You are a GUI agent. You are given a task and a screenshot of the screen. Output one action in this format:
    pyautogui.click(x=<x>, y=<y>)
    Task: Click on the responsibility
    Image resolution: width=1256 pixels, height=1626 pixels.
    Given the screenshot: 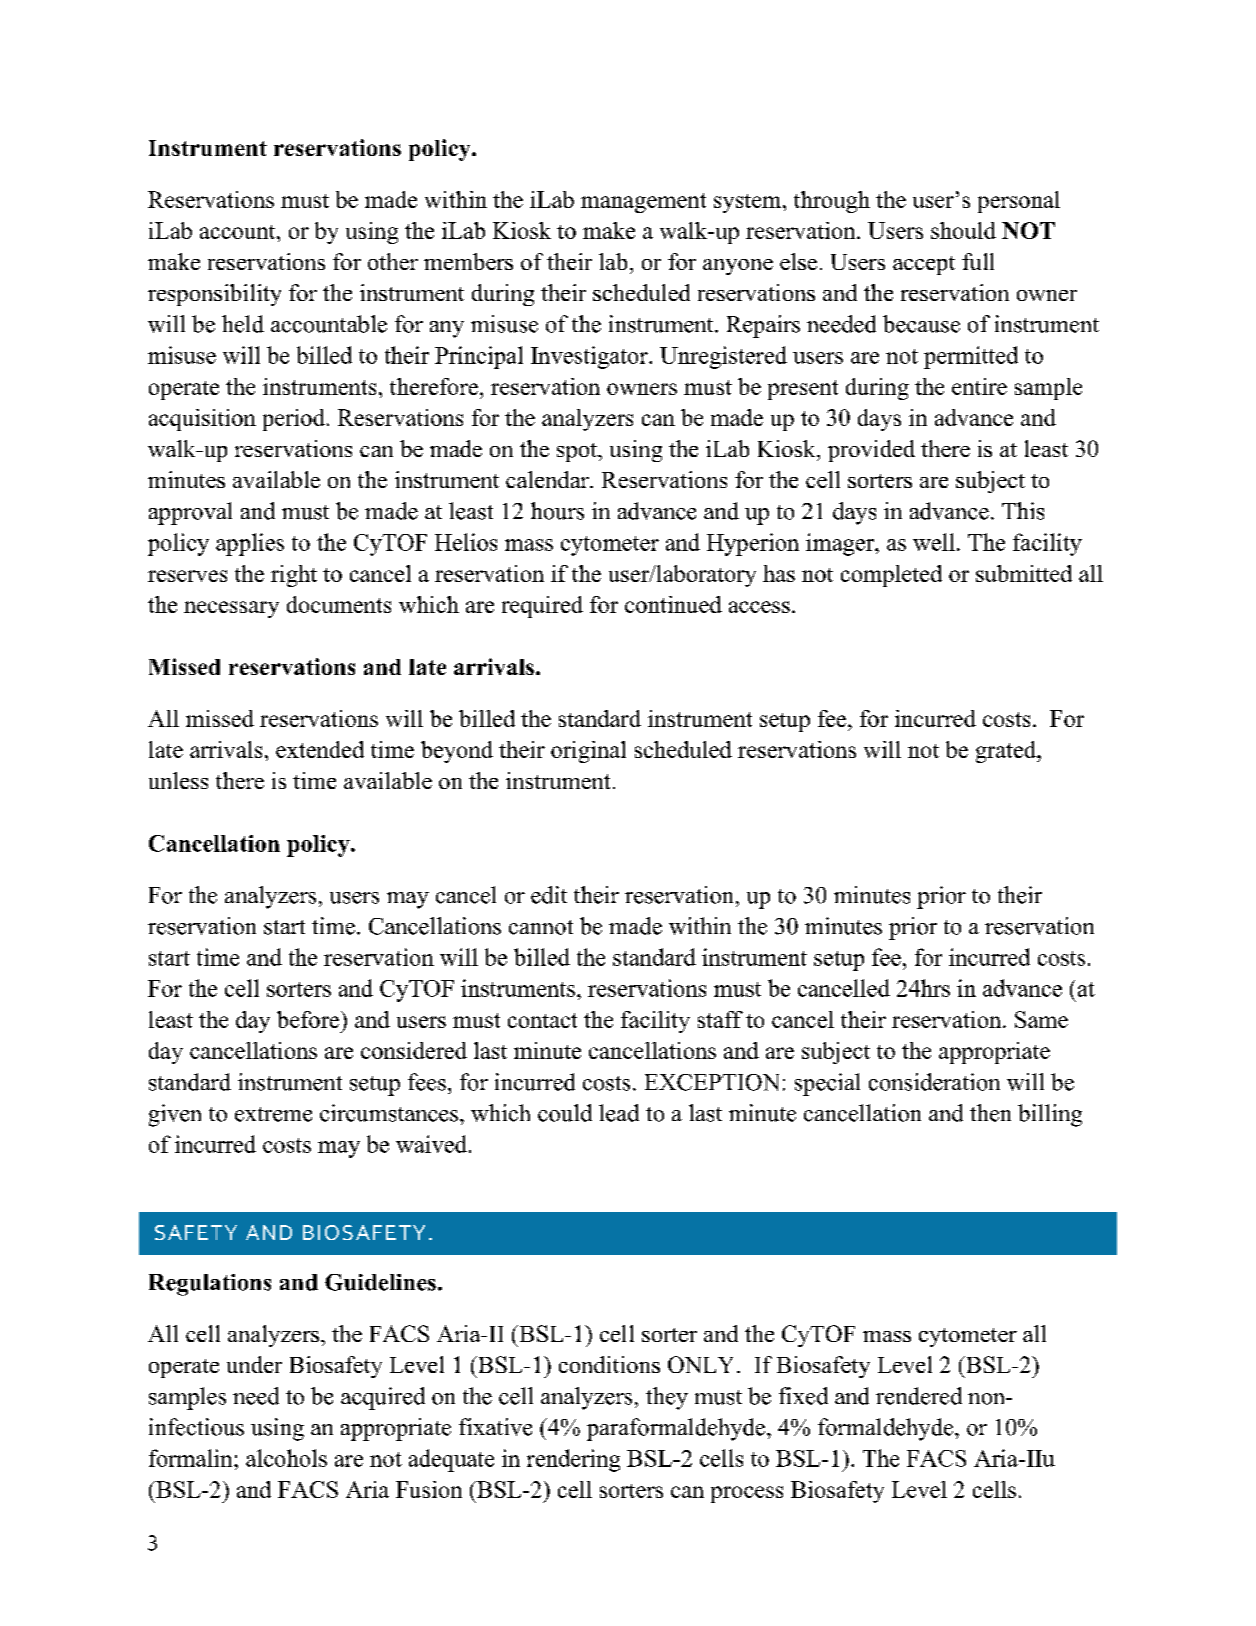 What is the action you would take?
    pyautogui.click(x=214, y=295)
